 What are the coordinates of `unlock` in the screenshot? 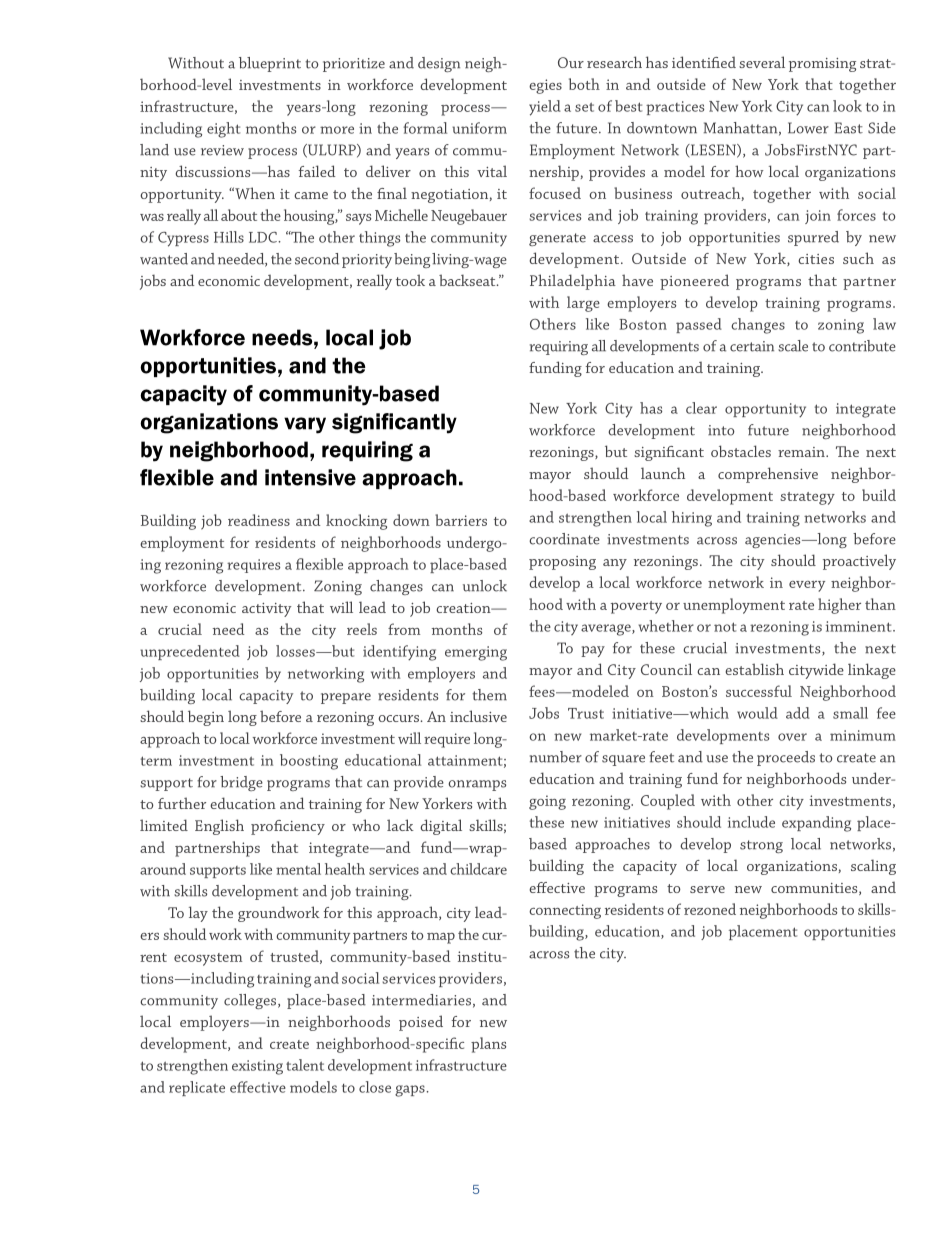 It's located at (485, 586).
